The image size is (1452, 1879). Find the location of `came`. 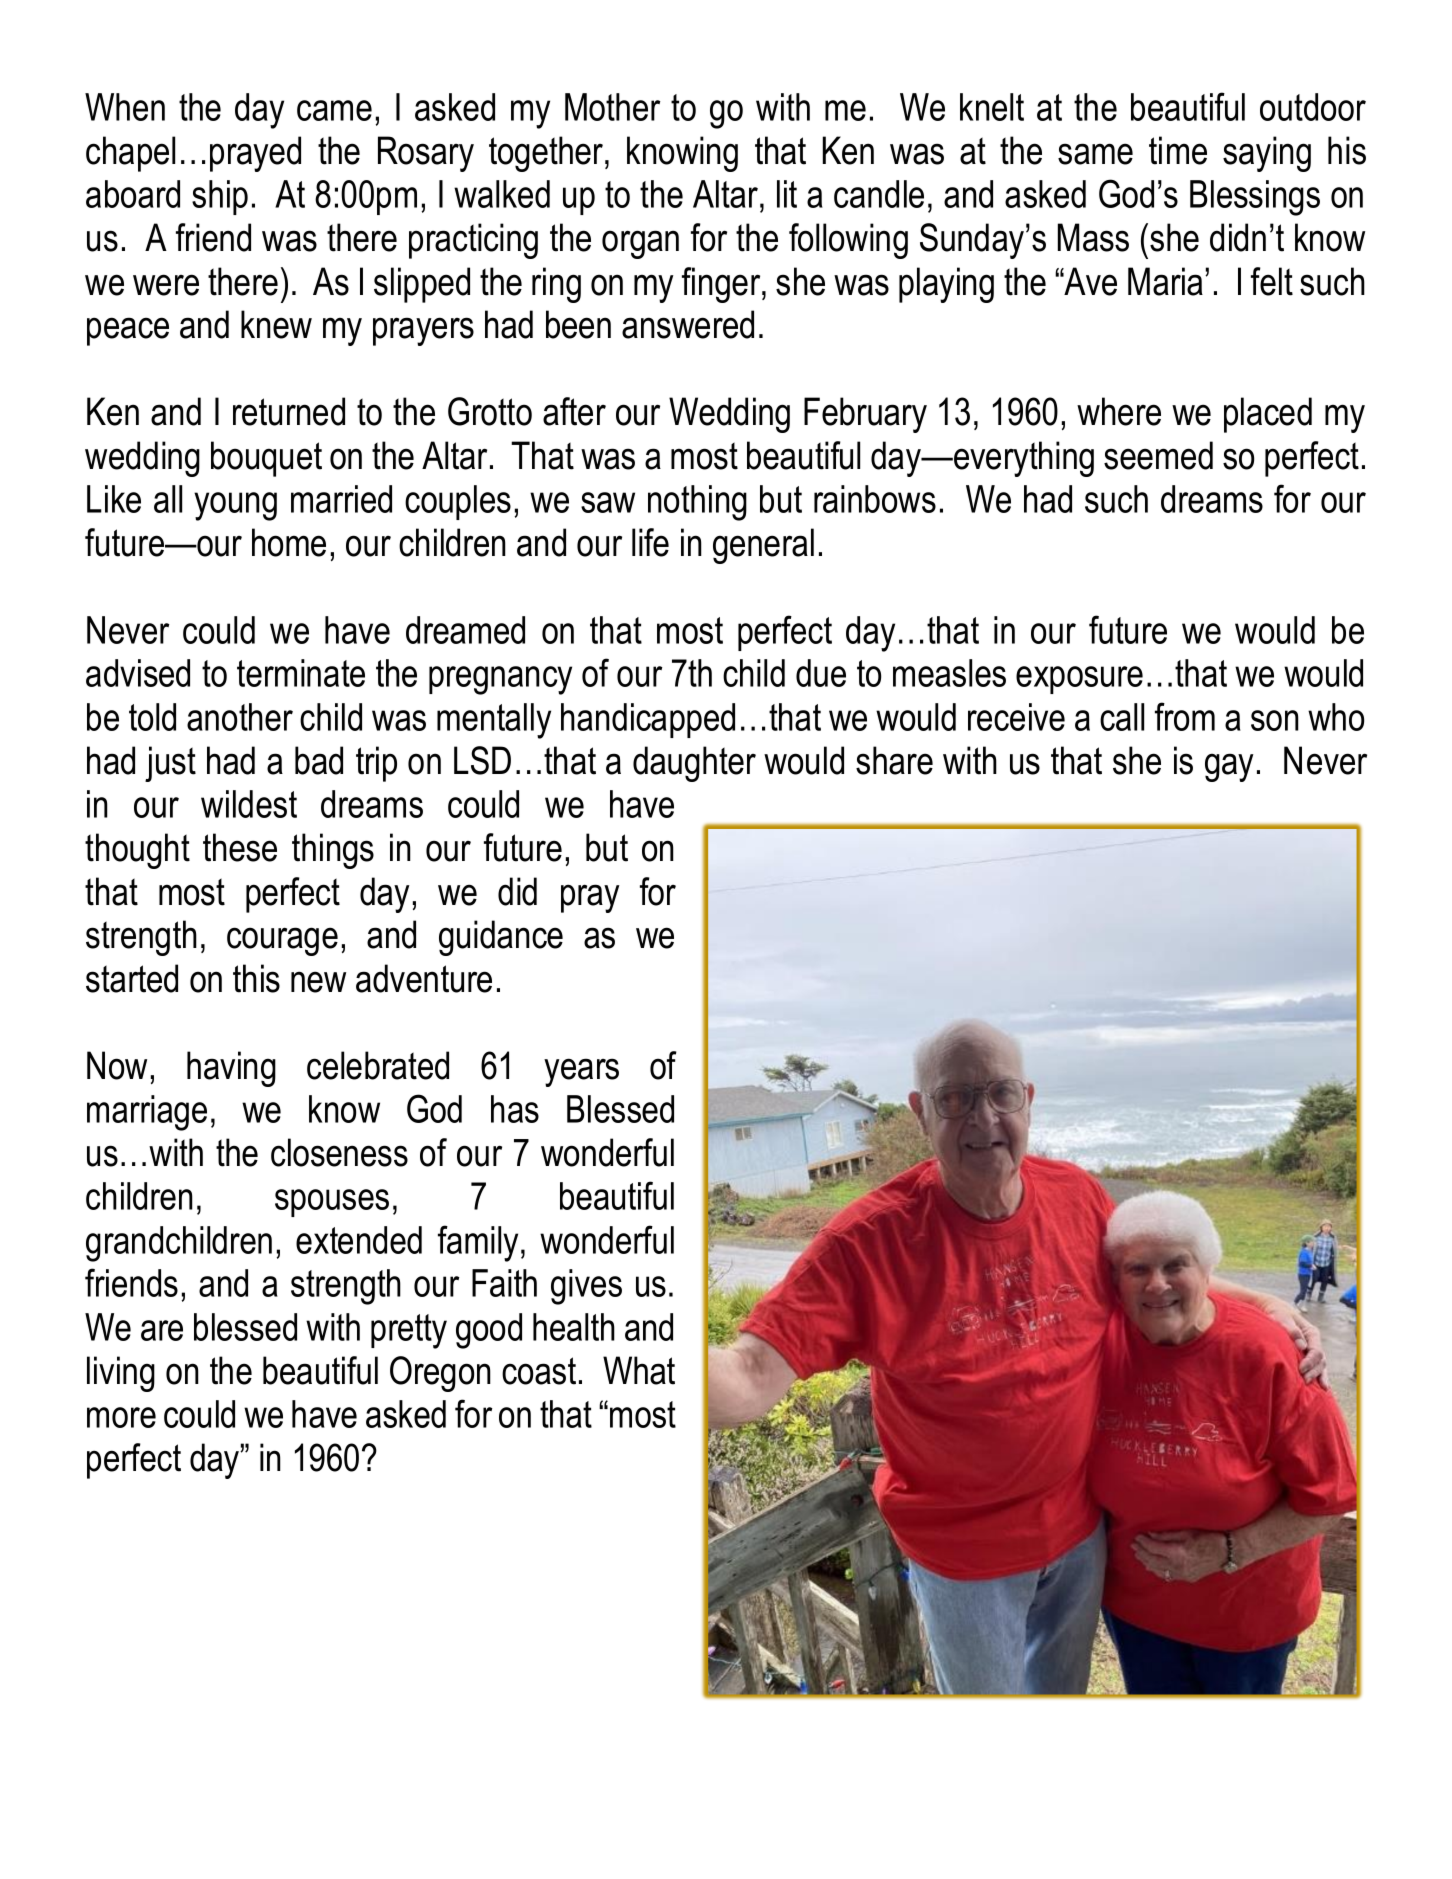

came is located at coordinates (334, 110).
